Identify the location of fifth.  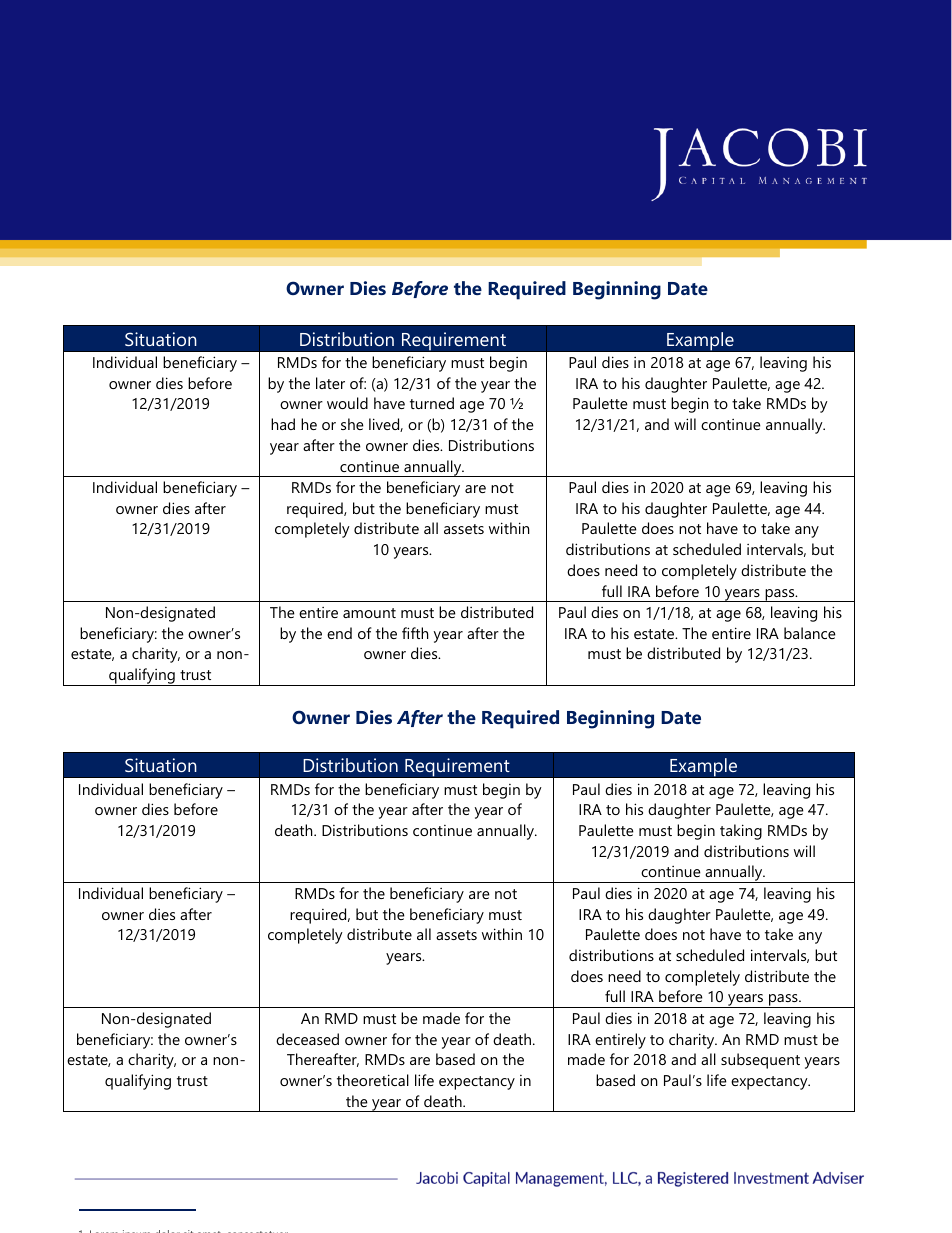
(415, 633).
